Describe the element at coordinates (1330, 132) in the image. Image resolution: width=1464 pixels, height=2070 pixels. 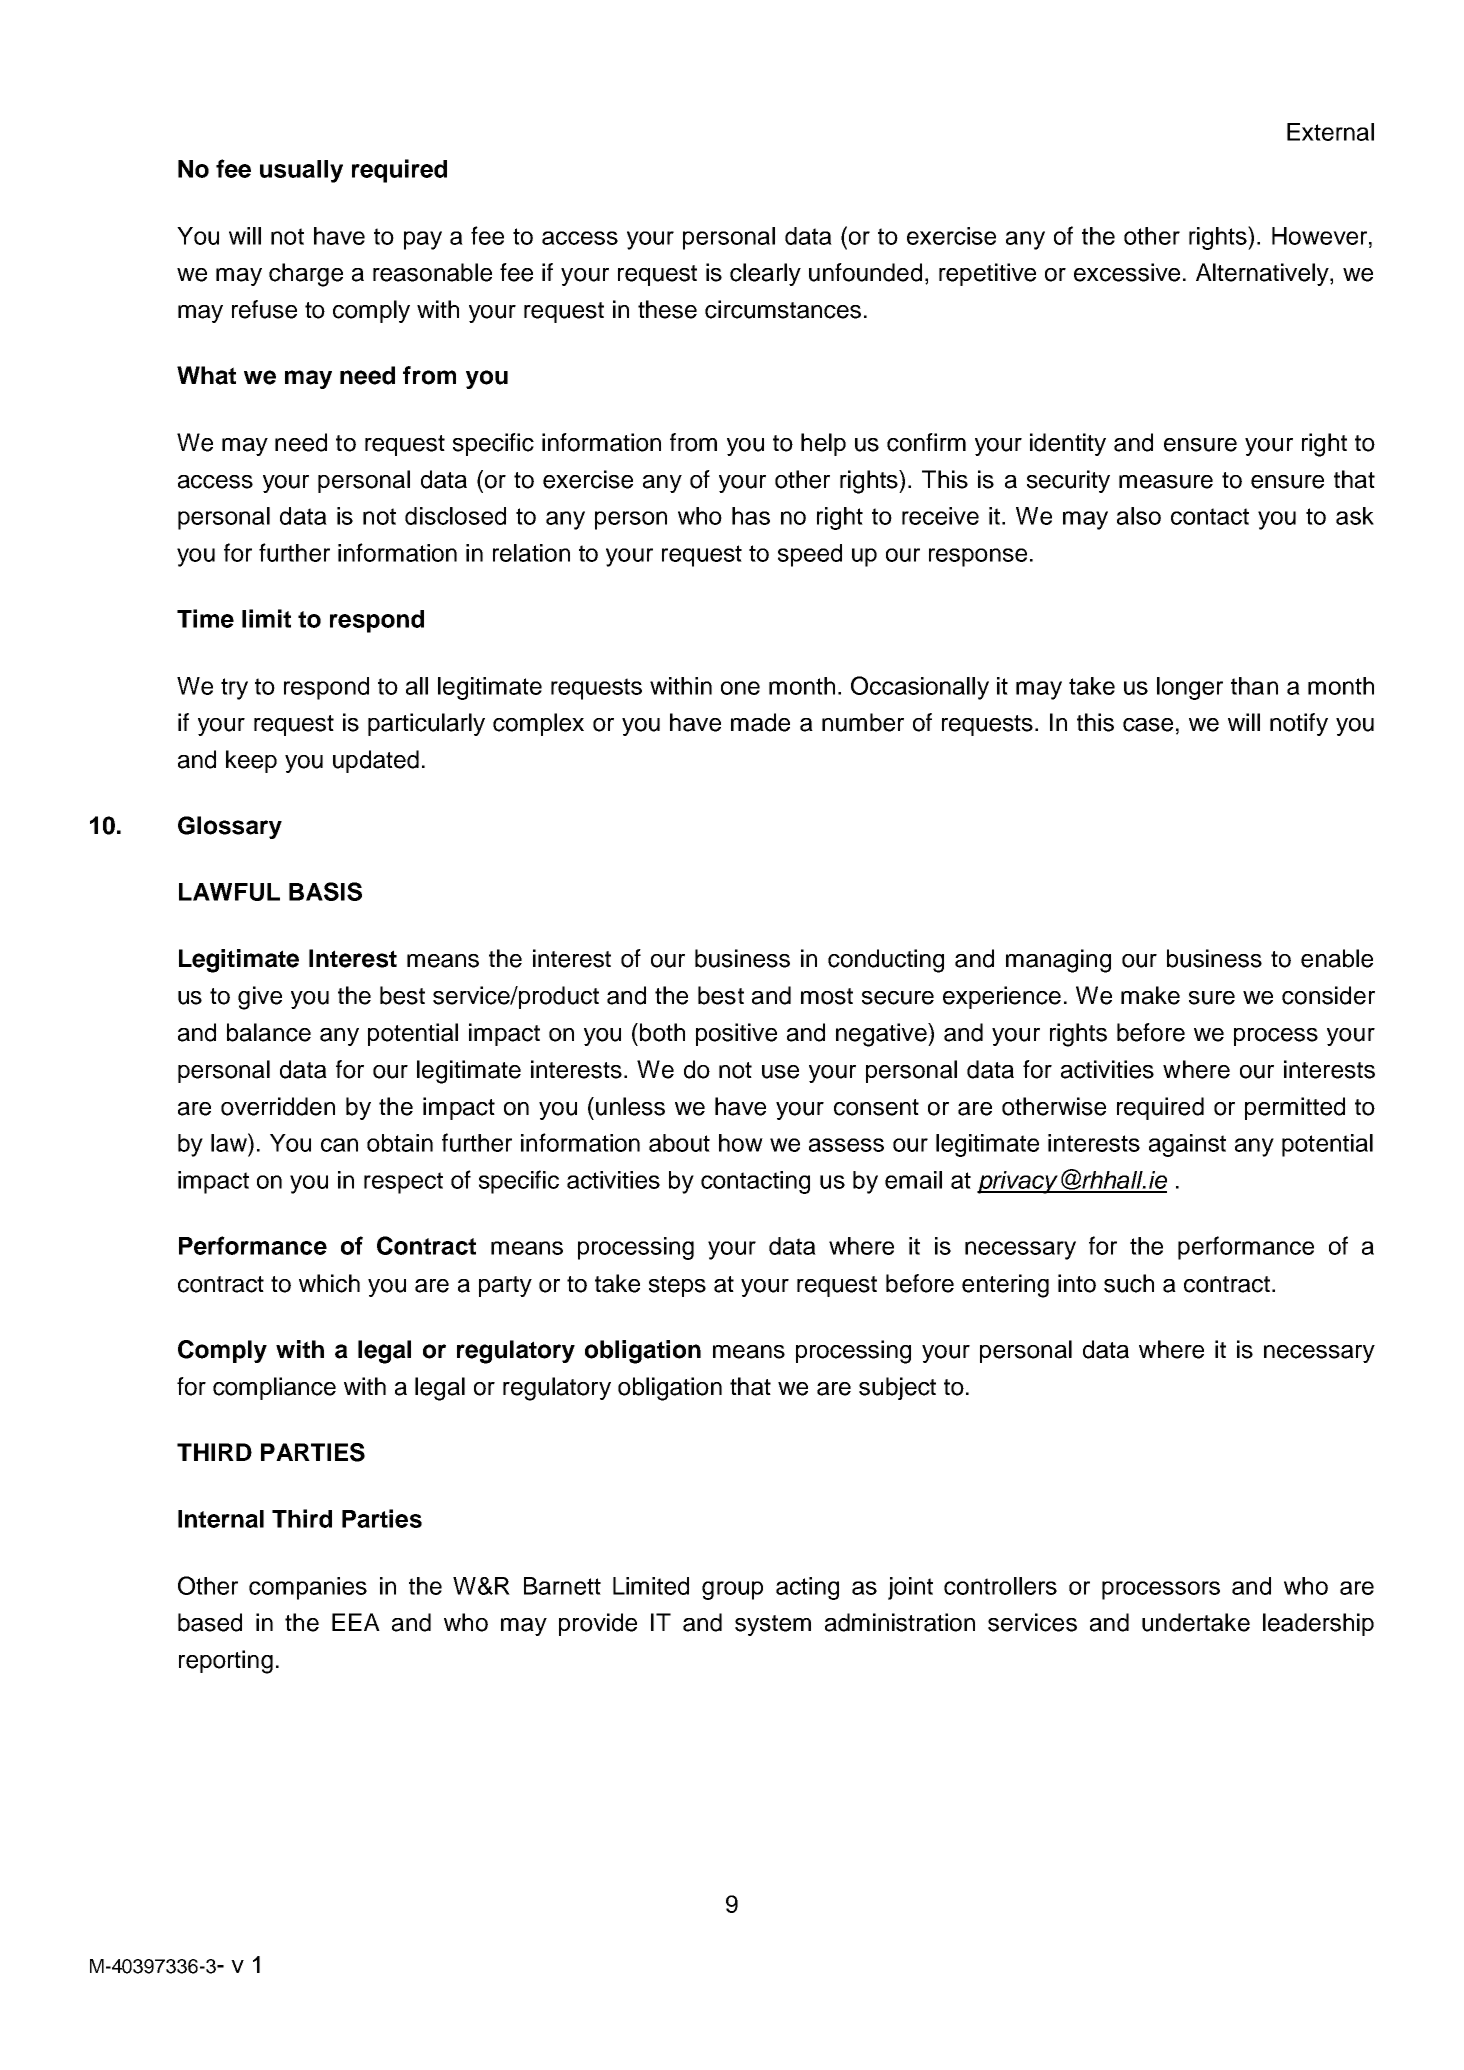
I see `External` at that location.
